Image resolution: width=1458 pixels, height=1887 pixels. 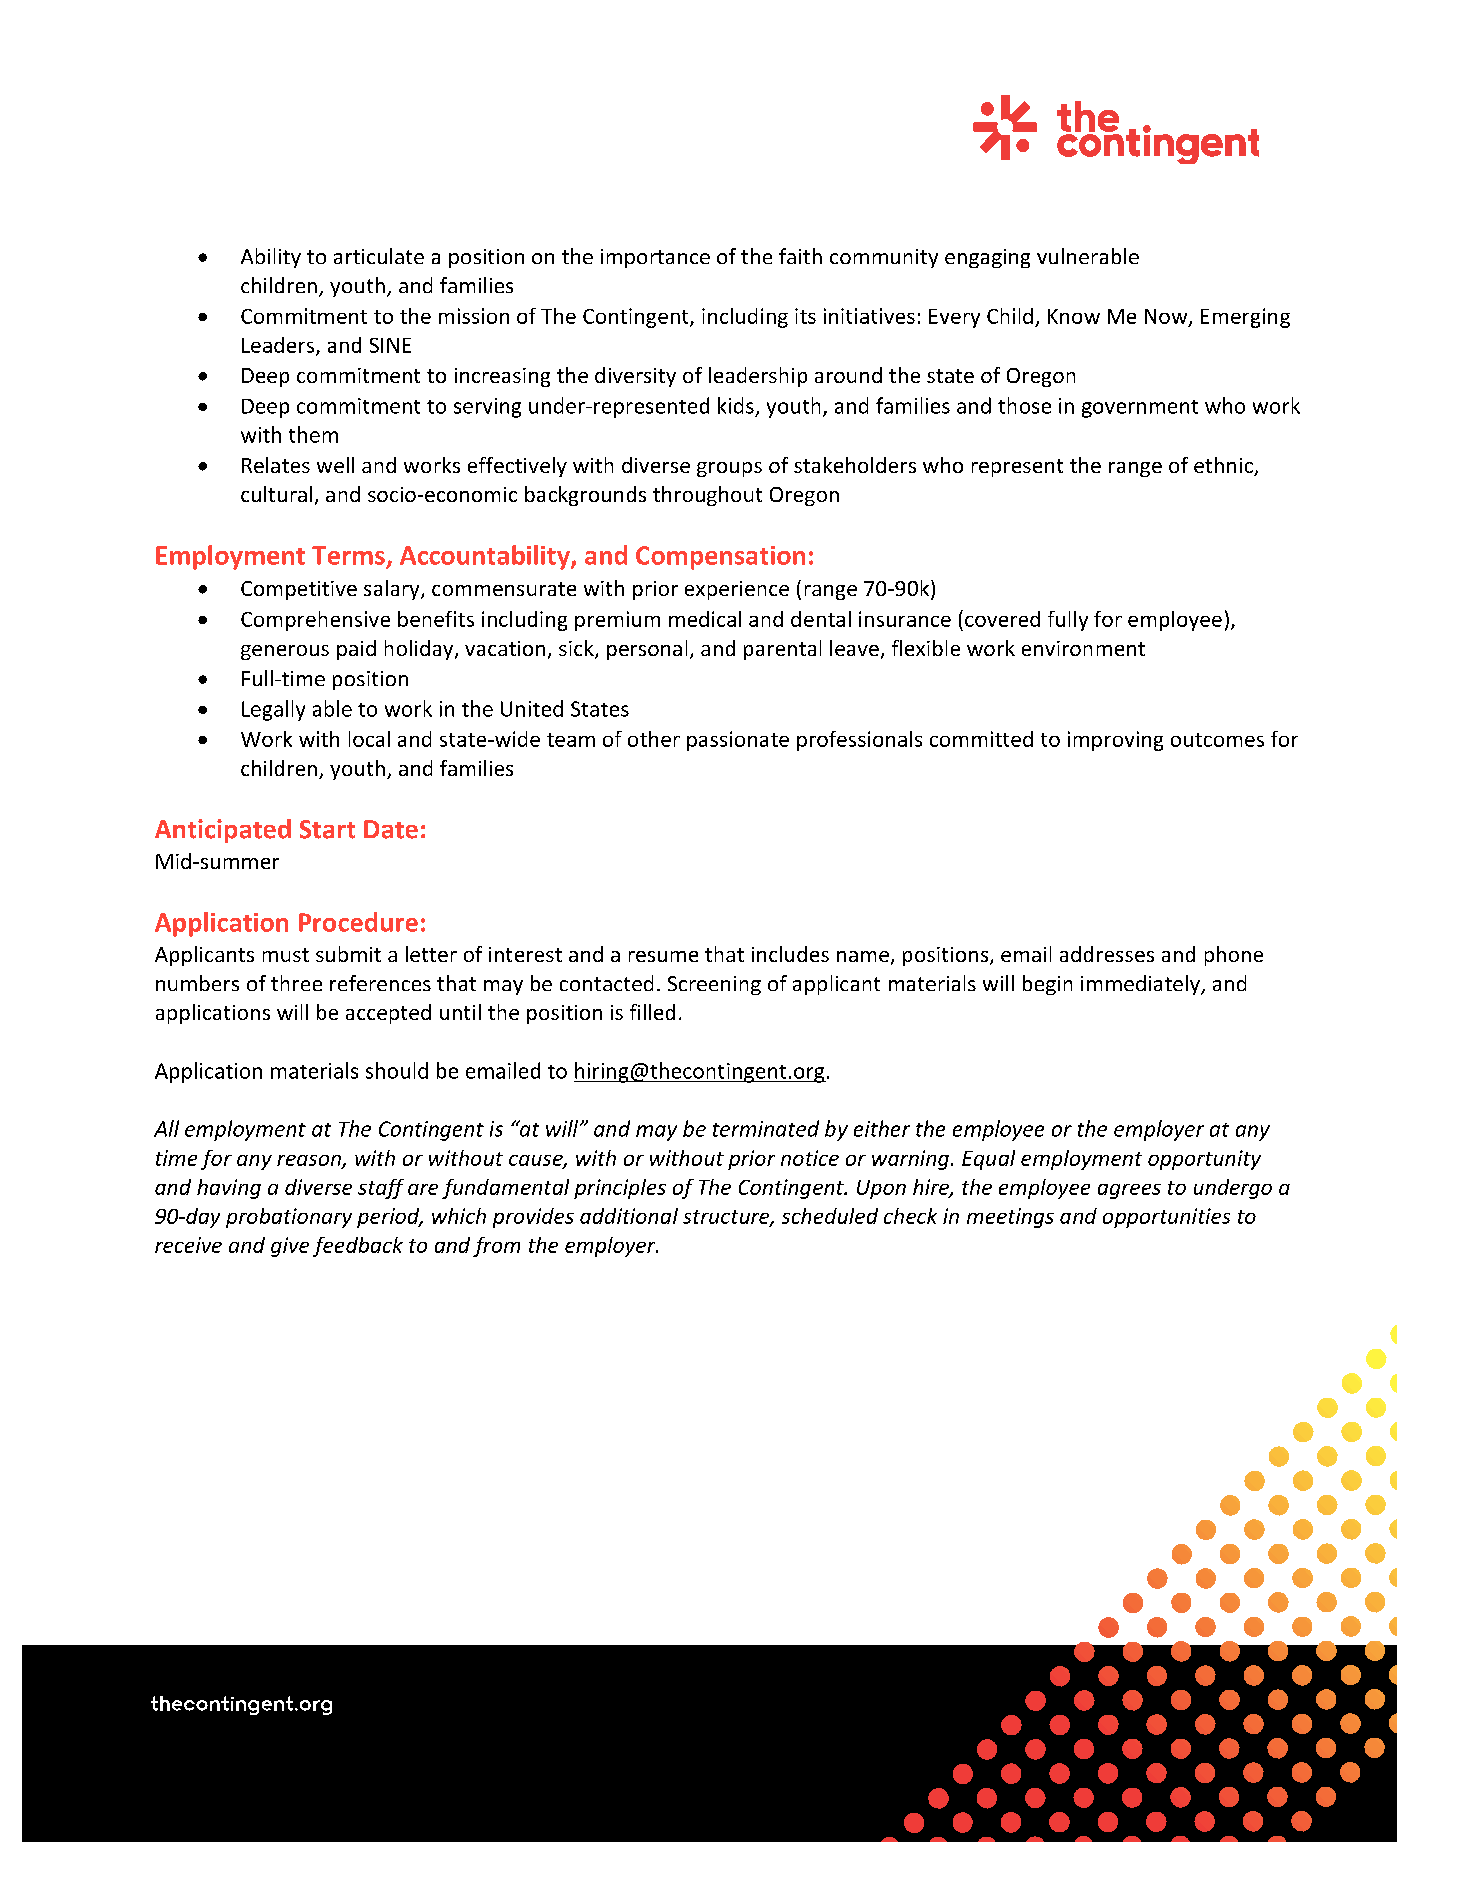 I want to click on importance, so click(x=655, y=258).
